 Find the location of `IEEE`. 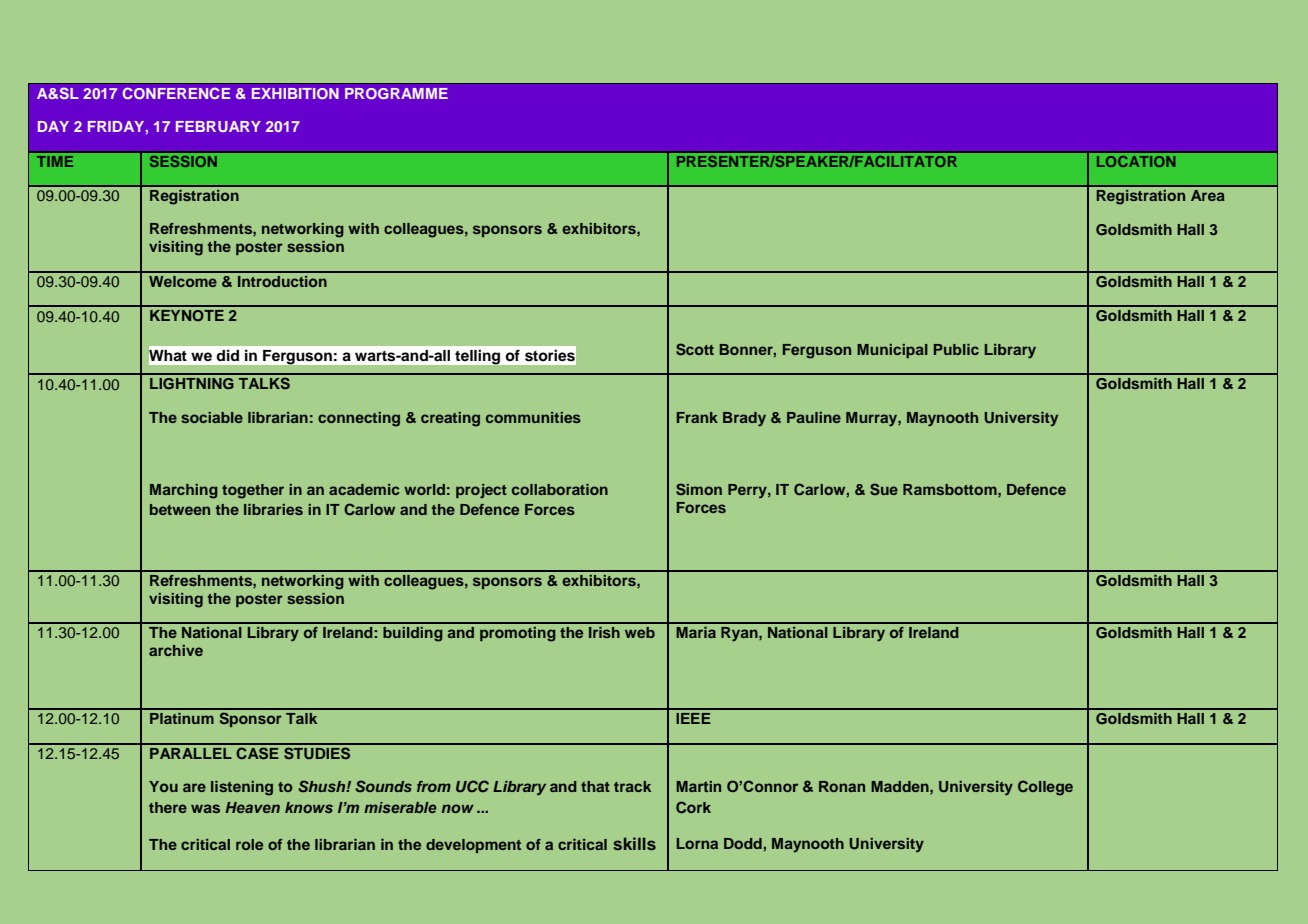

IEEE is located at coordinates (693, 718).
